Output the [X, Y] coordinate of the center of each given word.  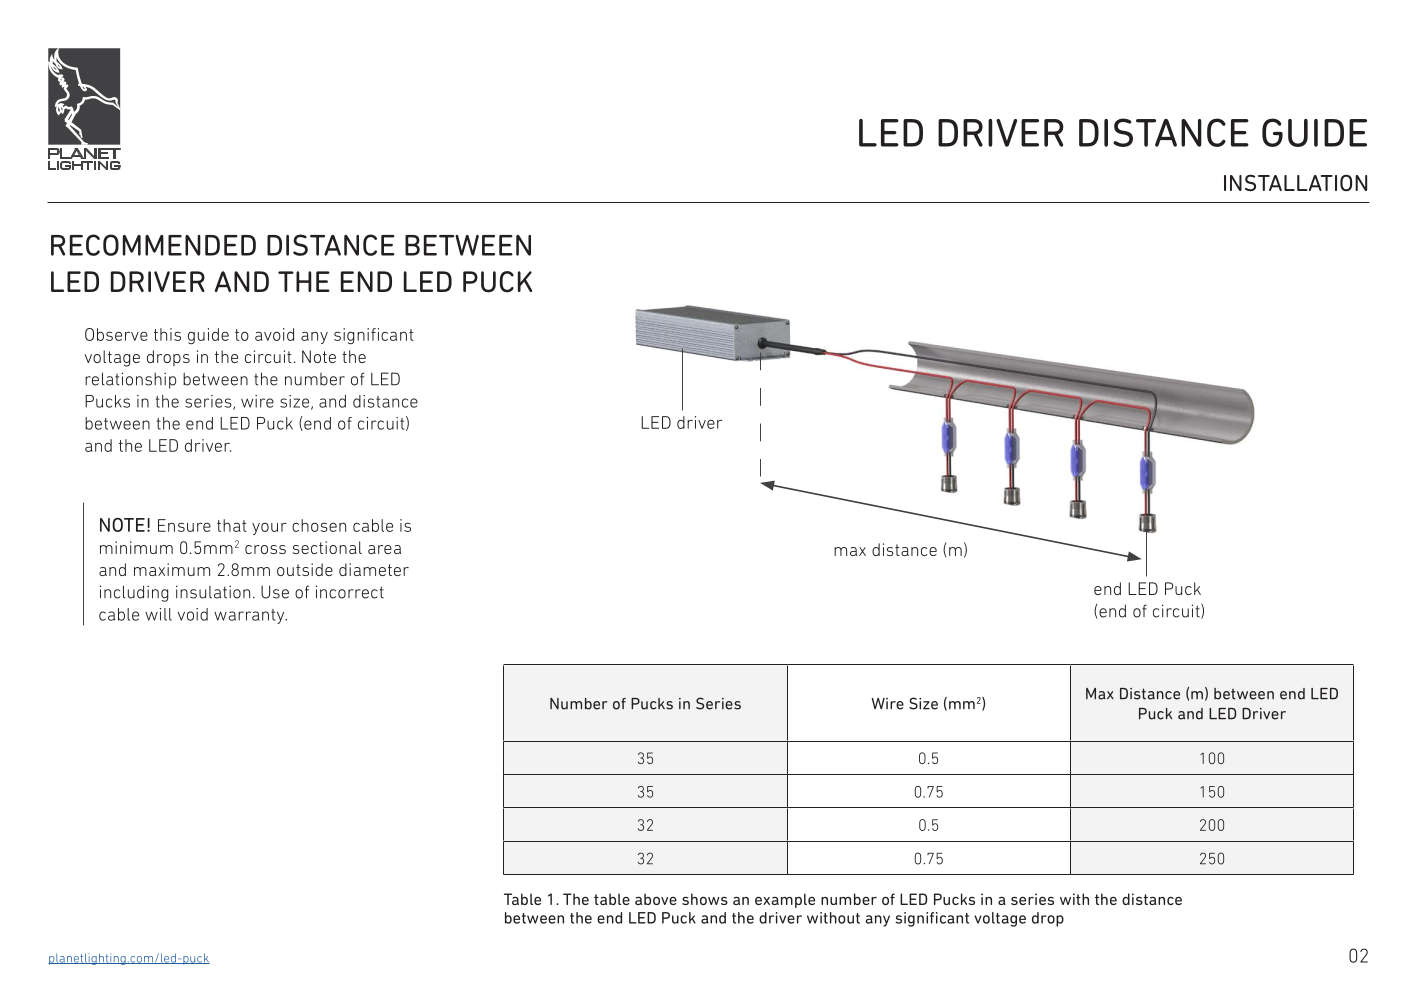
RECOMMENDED [153, 245]
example [785, 900]
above [656, 899]
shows [705, 899]
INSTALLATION [1295, 183]
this [167, 334]
